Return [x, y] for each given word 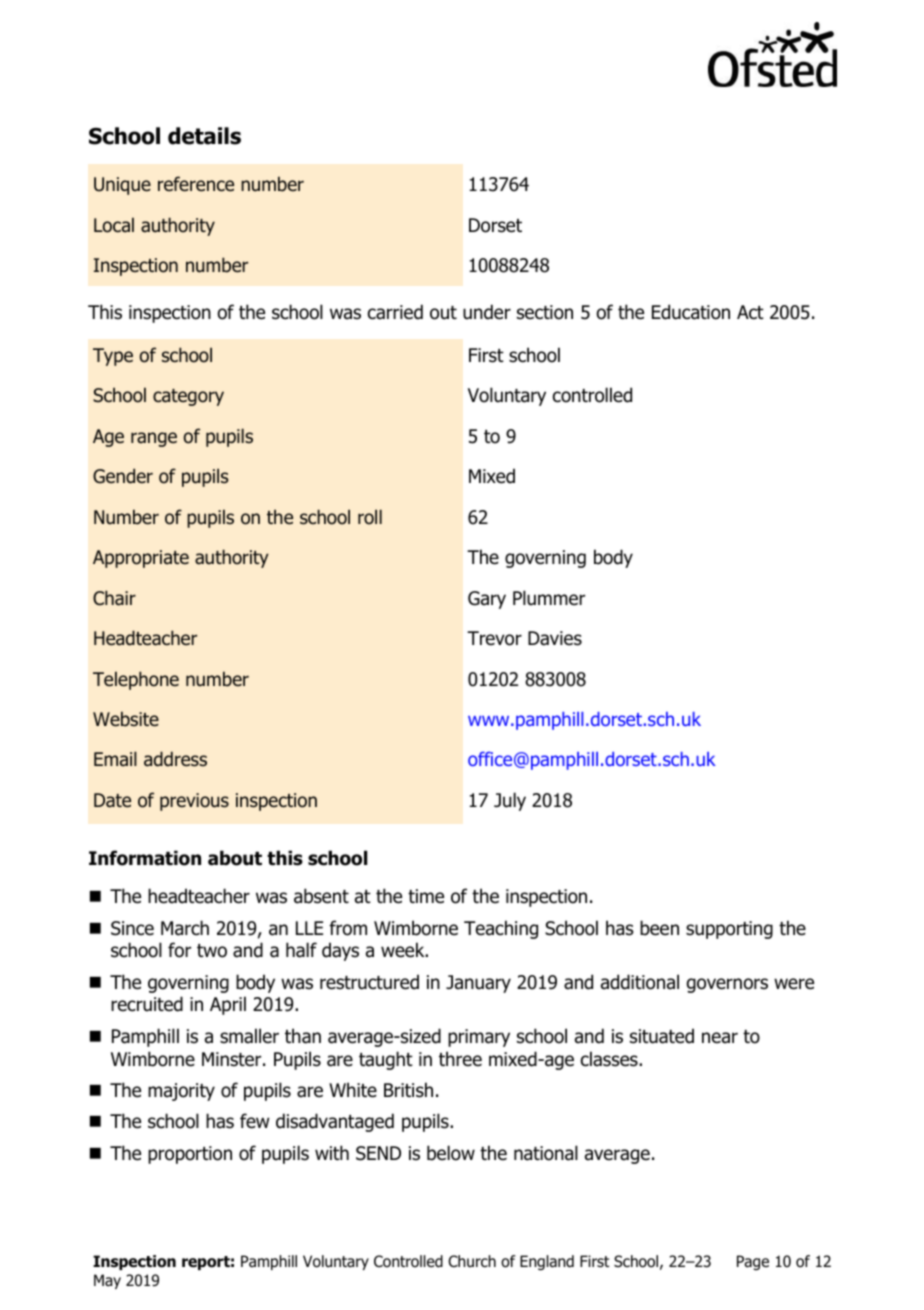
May [107, 1281]
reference [196, 184]
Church [472, 1261]
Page [753, 1262]
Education [691, 312]
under [487, 312]
